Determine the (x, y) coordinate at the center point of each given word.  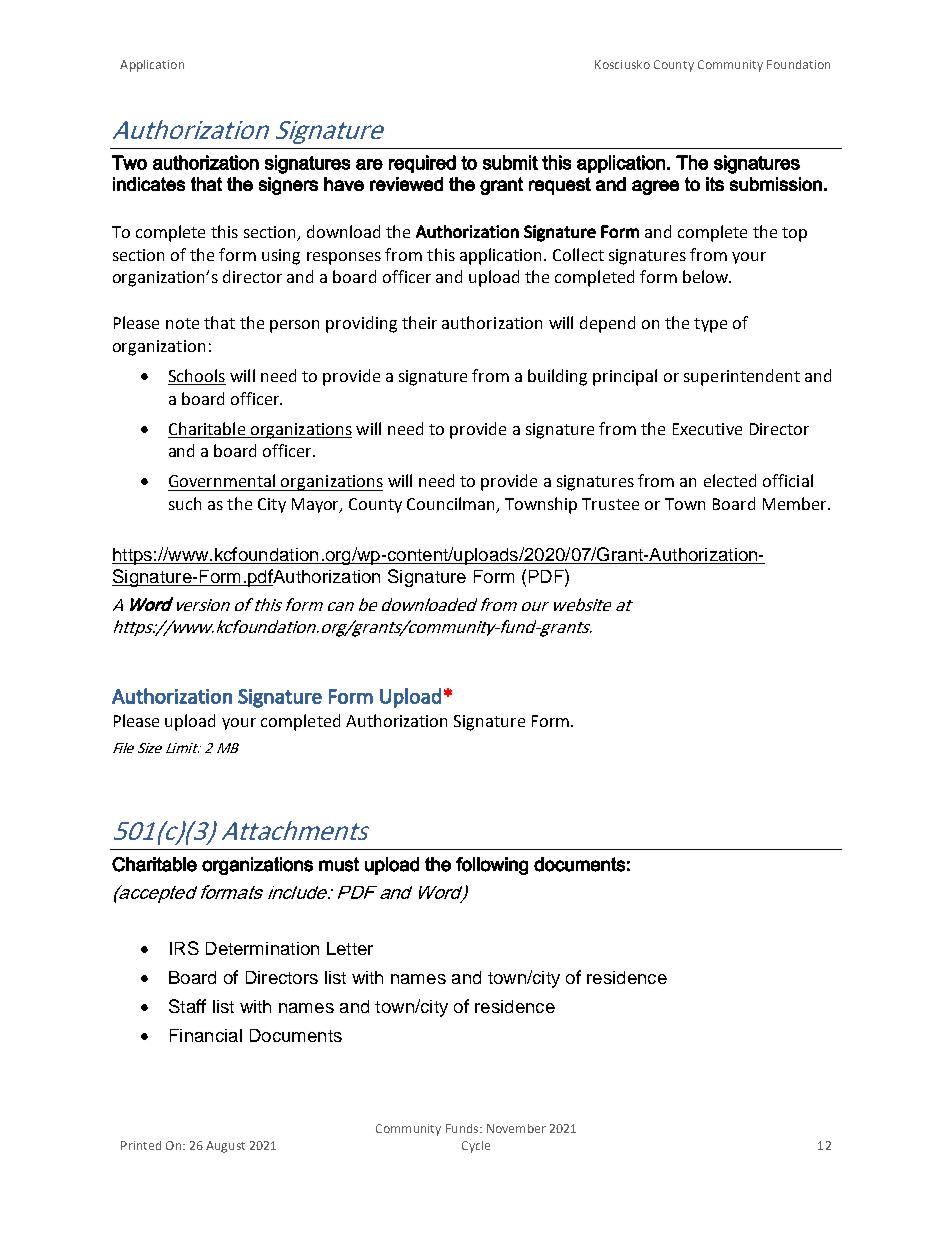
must (339, 864)
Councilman (452, 505)
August (225, 1147)
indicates (149, 184)
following (492, 866)
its (715, 184)
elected (730, 480)
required (422, 164)
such (185, 503)
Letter (350, 948)
